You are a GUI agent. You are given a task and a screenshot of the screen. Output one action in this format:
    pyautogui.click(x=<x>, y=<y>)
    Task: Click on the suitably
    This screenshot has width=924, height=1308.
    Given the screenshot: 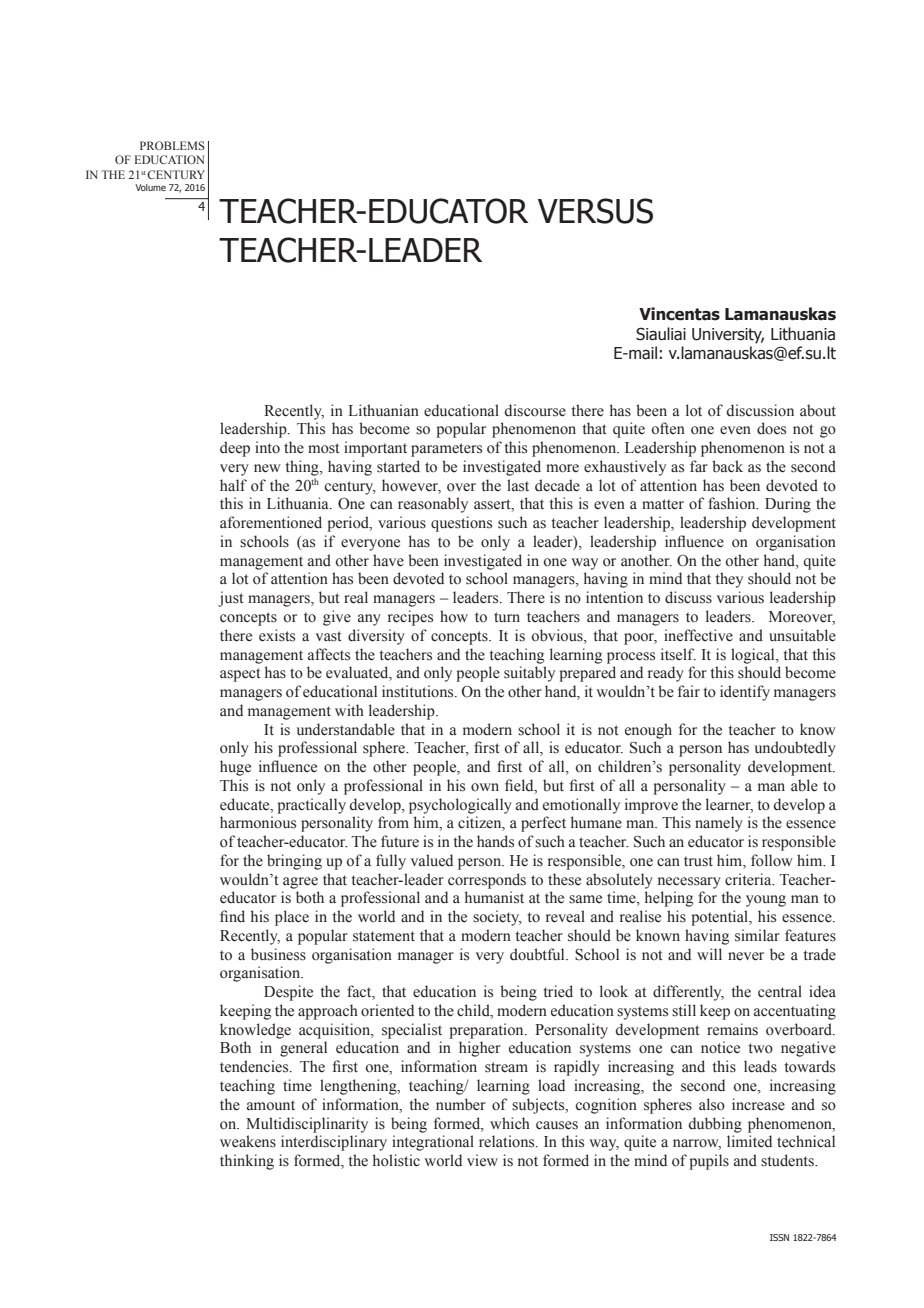 What is the action you would take?
    pyautogui.click(x=529, y=674)
